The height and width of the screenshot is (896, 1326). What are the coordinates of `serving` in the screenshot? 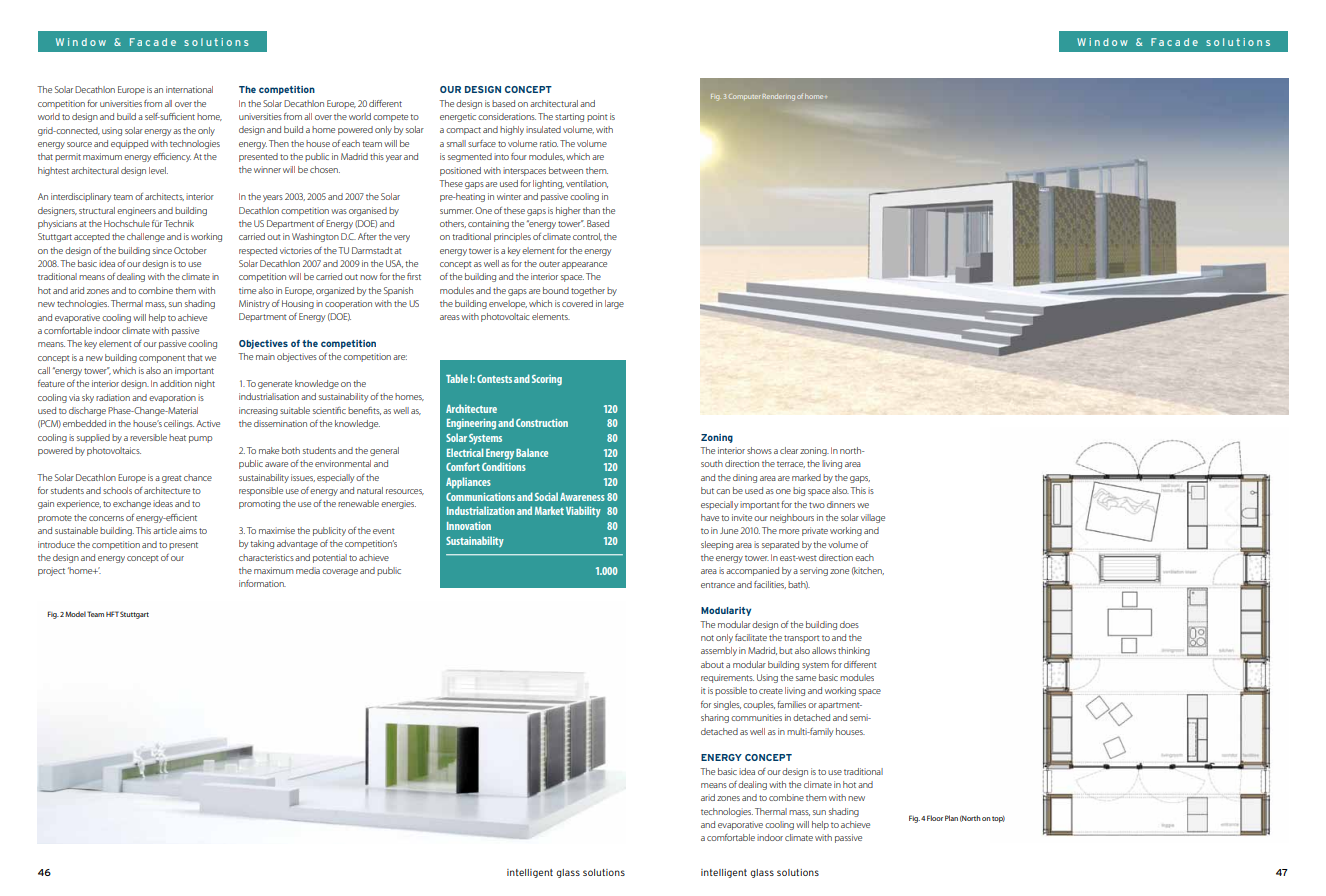 It's located at (814, 571).
